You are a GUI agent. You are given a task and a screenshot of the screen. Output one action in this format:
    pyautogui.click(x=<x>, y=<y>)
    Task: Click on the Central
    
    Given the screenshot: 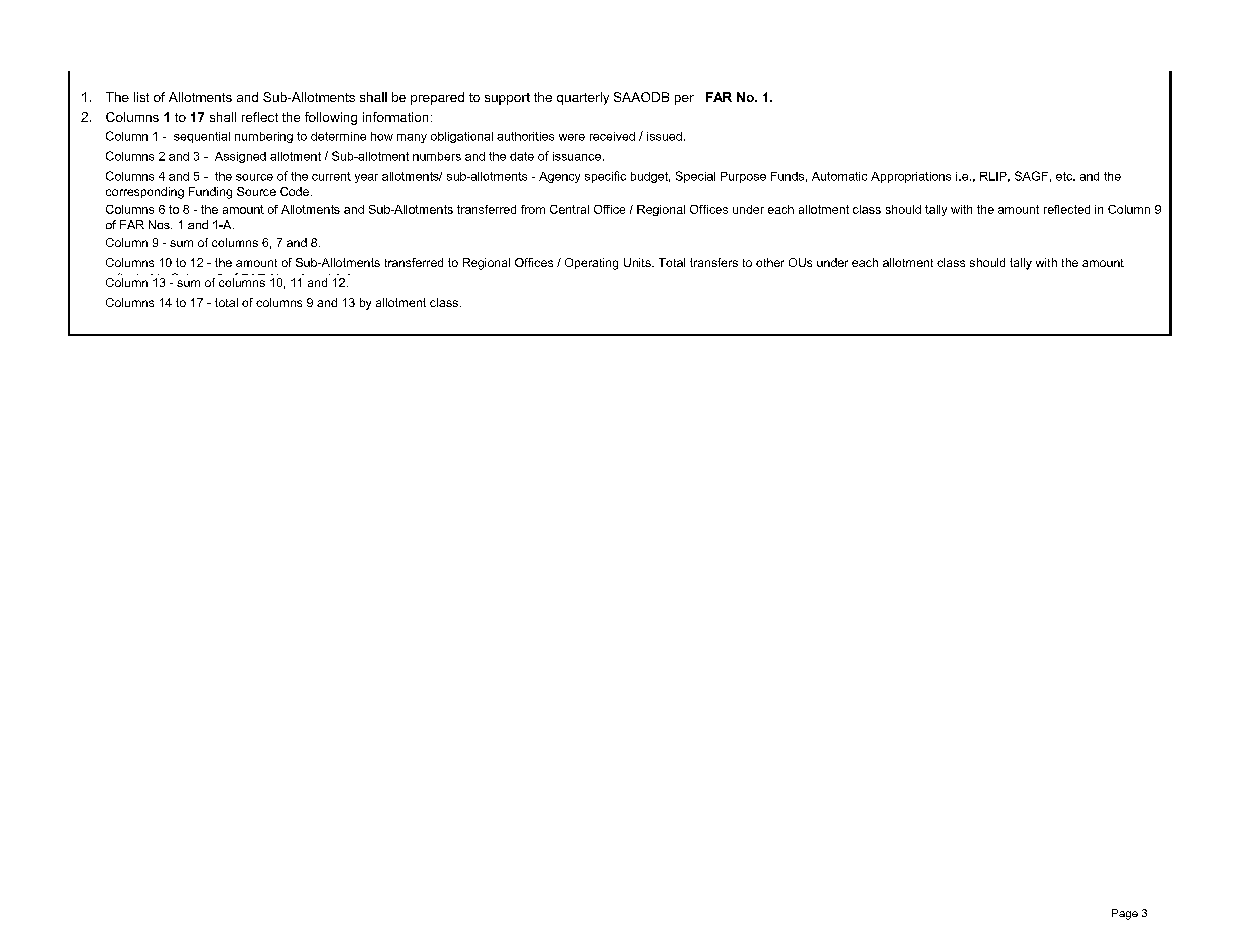 What is the action you would take?
    pyautogui.click(x=569, y=209)
